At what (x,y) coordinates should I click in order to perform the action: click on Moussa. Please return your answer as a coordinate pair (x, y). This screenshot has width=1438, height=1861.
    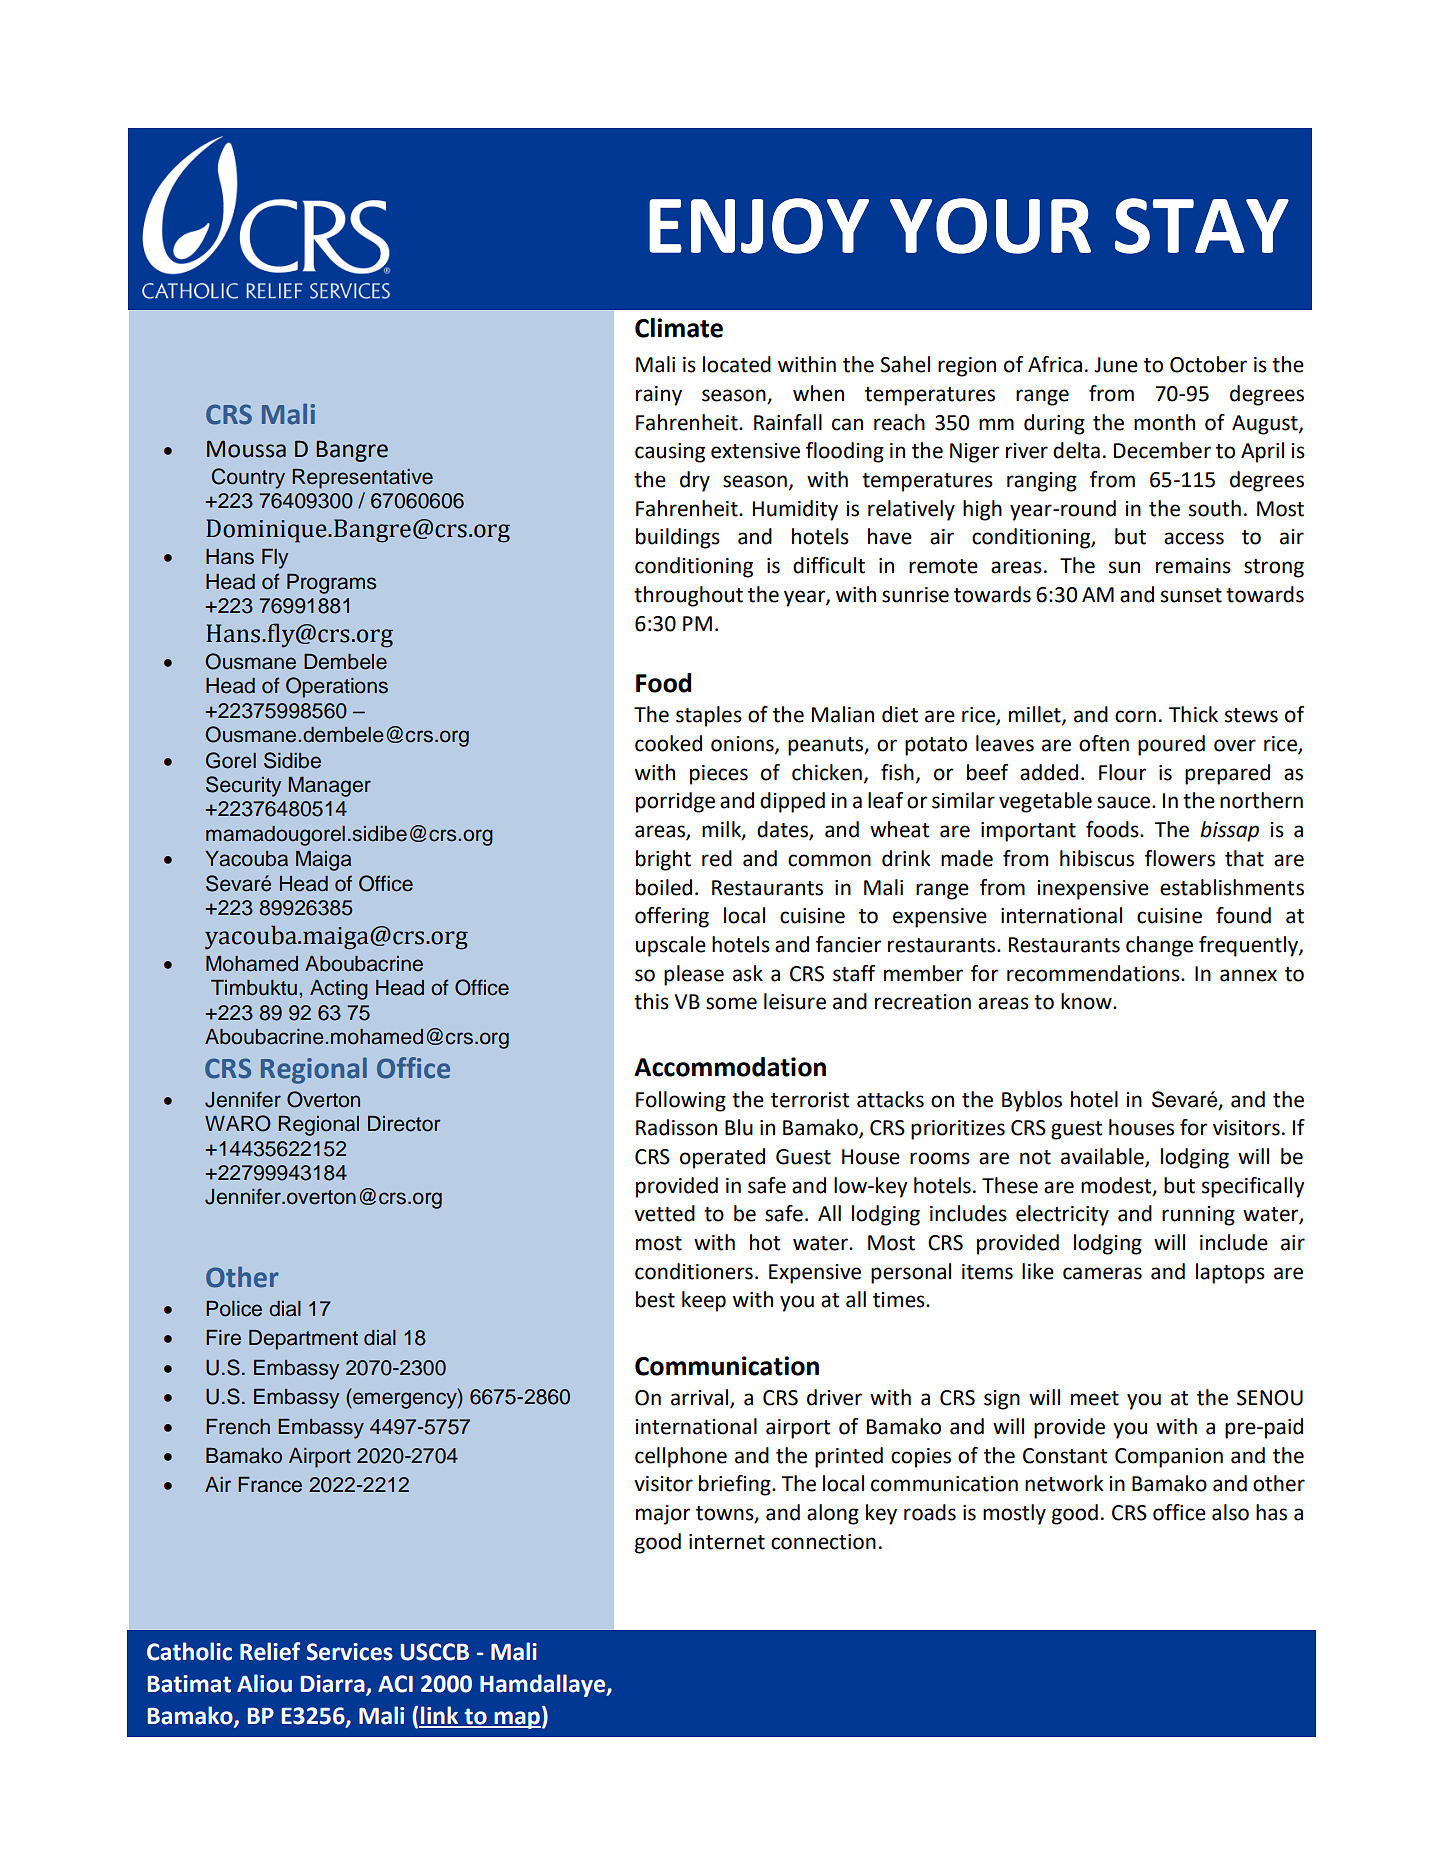
    Looking at the image, I should click on (246, 449).
